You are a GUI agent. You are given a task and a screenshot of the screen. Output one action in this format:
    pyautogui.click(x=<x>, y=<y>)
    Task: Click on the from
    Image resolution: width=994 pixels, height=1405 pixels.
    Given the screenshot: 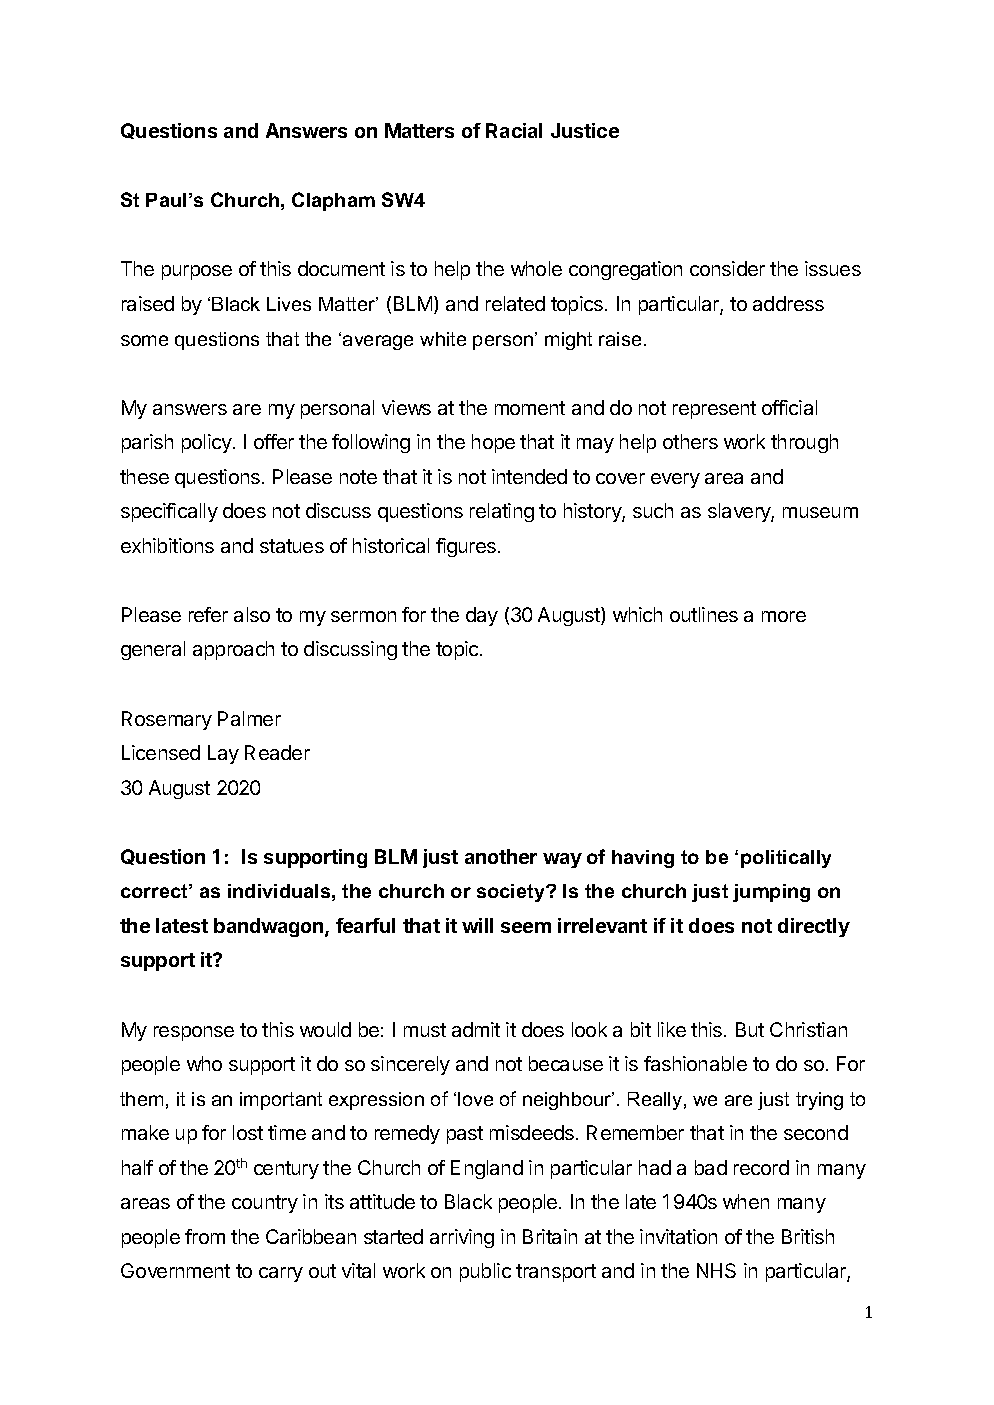 What is the action you would take?
    pyautogui.click(x=205, y=1236)
